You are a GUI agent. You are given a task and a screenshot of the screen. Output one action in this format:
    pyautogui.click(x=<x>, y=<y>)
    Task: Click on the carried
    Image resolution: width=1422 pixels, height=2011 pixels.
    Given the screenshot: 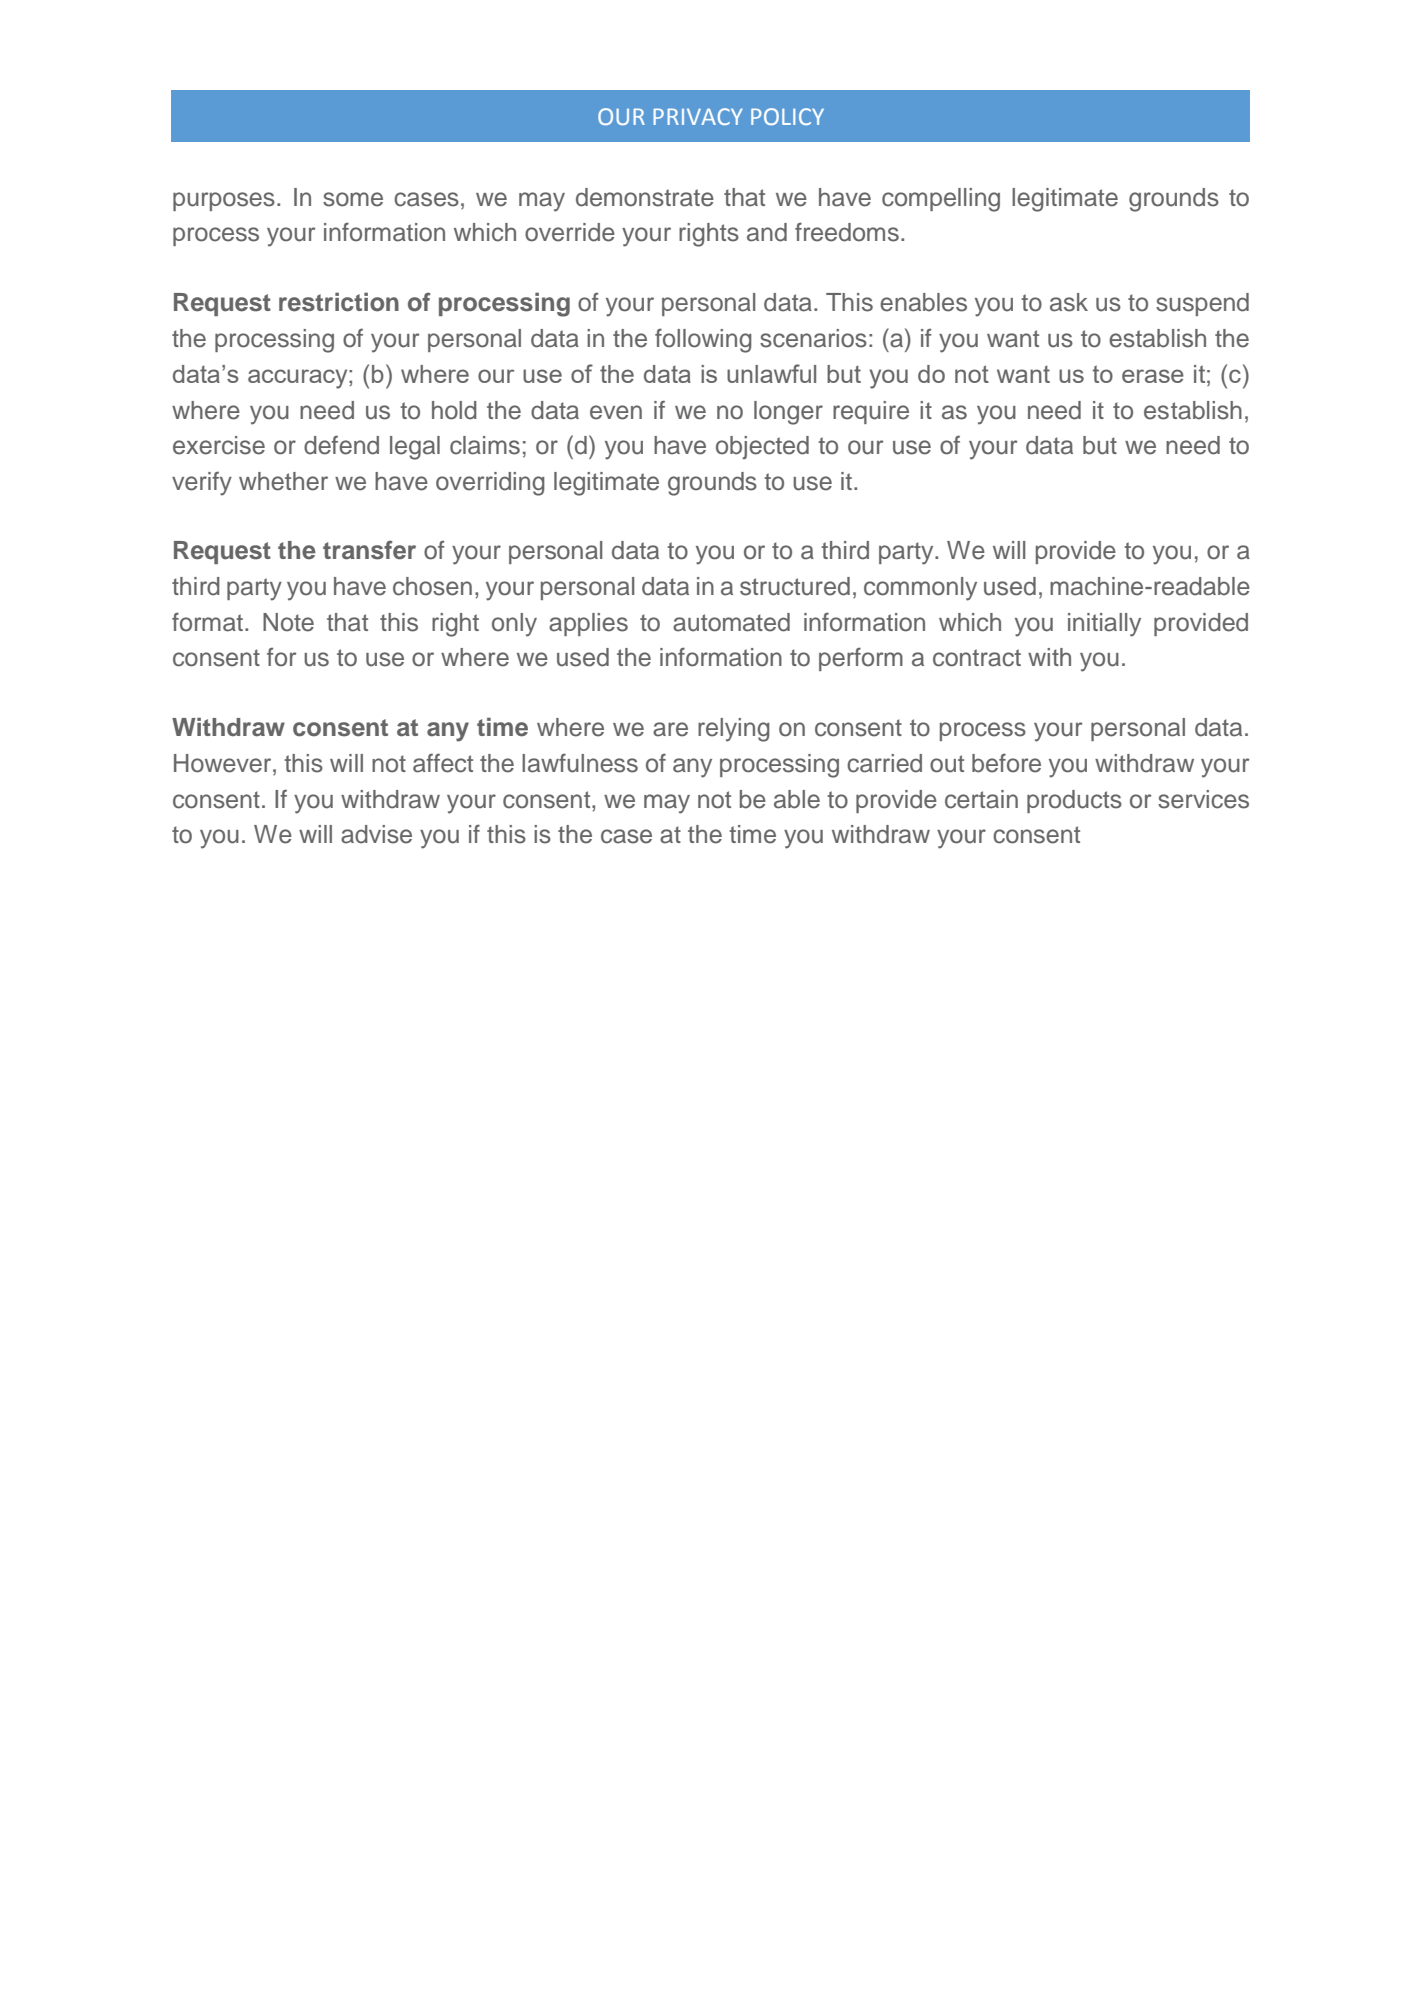 What is the action you would take?
    pyautogui.click(x=884, y=763)
